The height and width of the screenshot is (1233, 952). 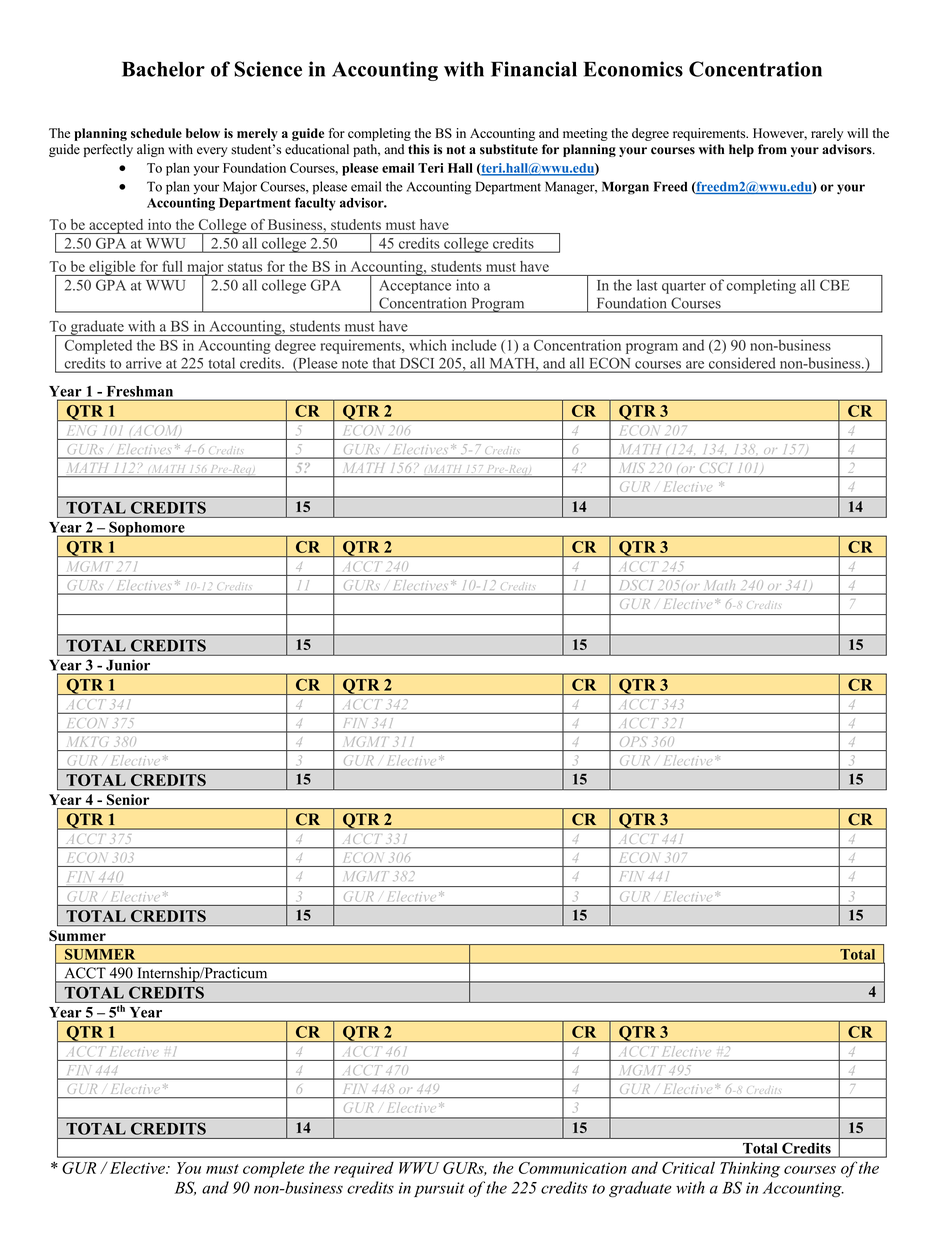 I want to click on Critical, so click(x=688, y=1167).
